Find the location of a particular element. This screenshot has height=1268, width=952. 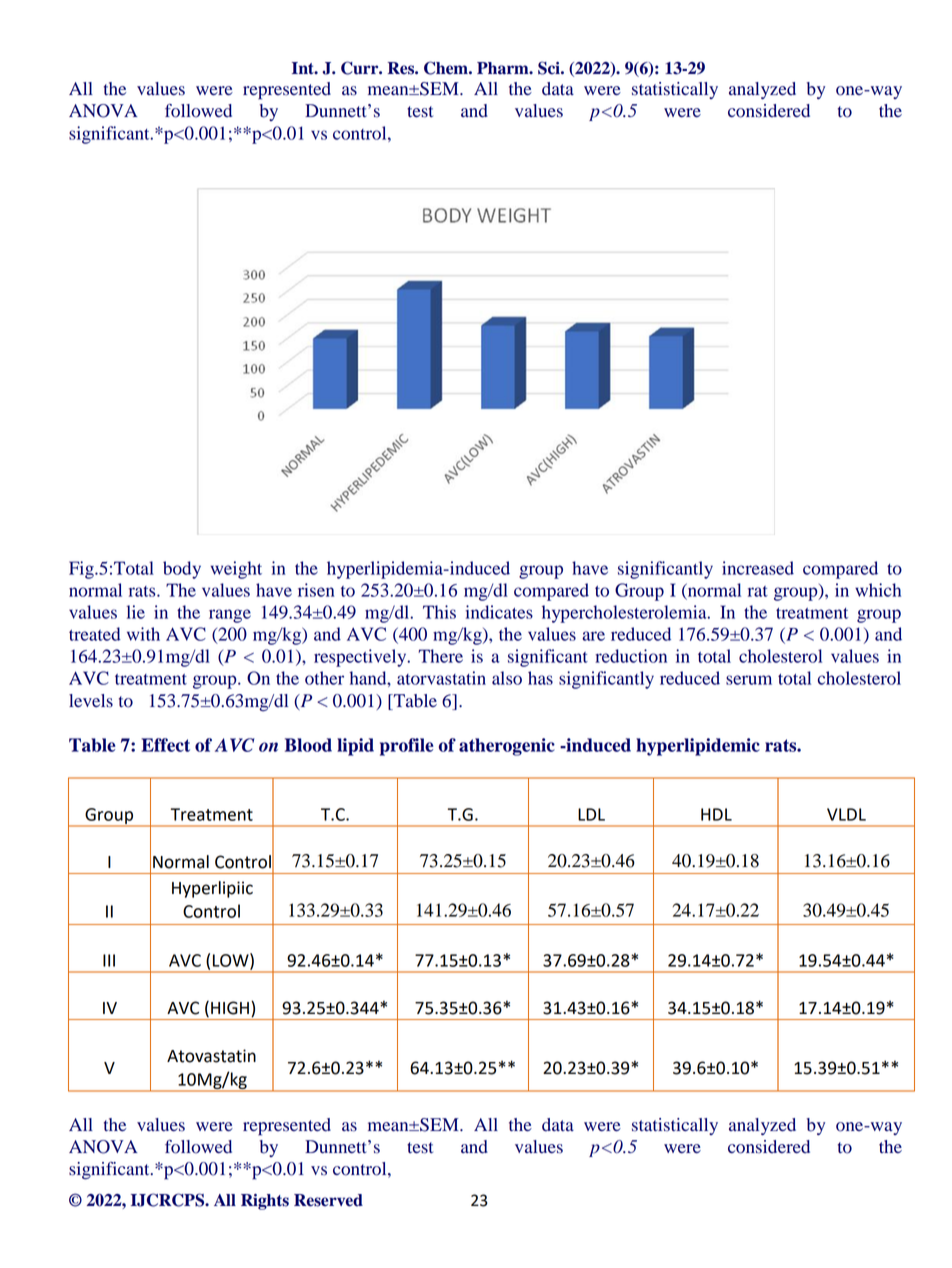

III is located at coordinates (109, 960).
